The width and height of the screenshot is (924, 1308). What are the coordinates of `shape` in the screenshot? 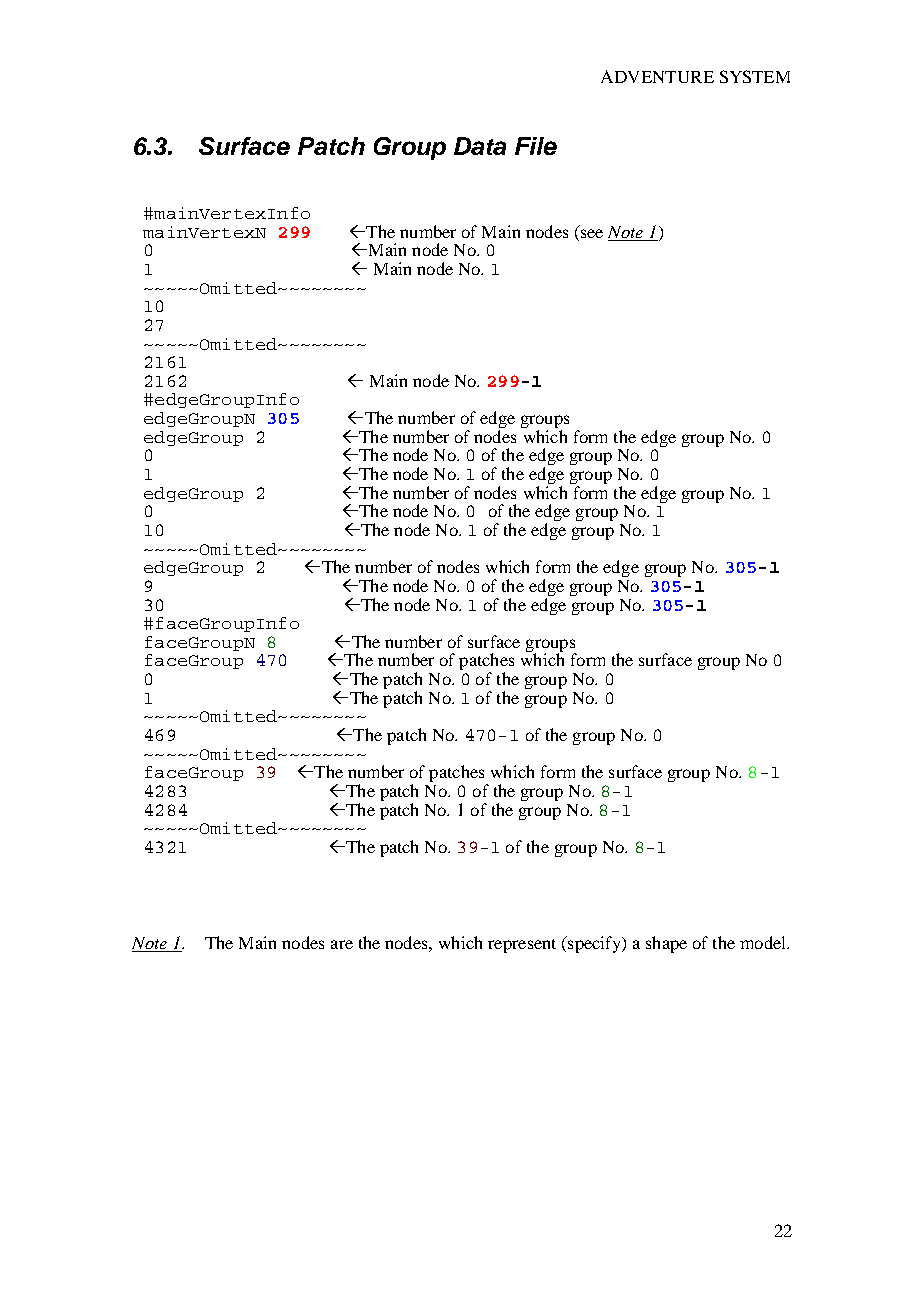 It's located at (666, 944).
